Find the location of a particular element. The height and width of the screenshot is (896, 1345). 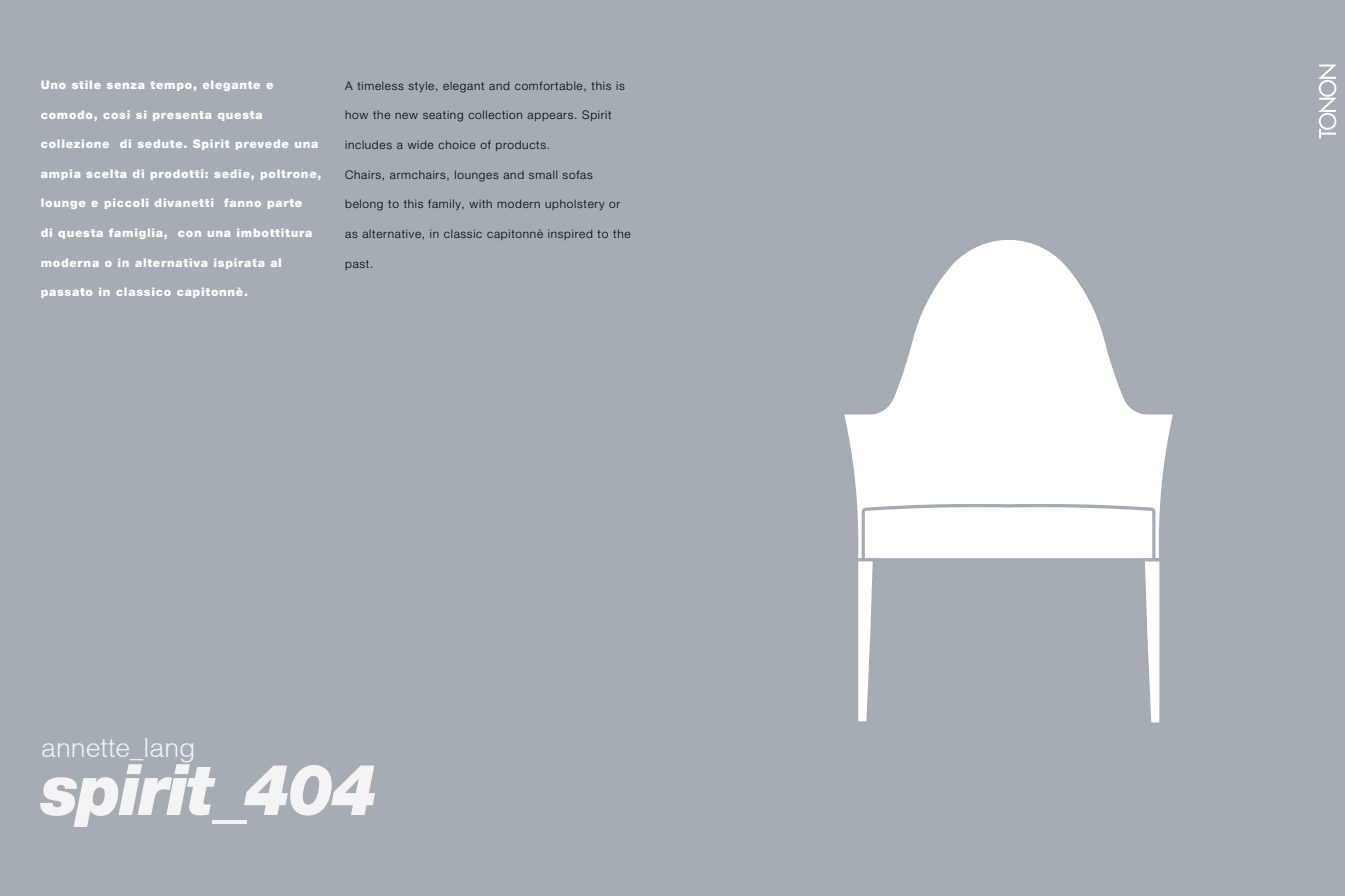

timeless is located at coordinates (380, 85).
